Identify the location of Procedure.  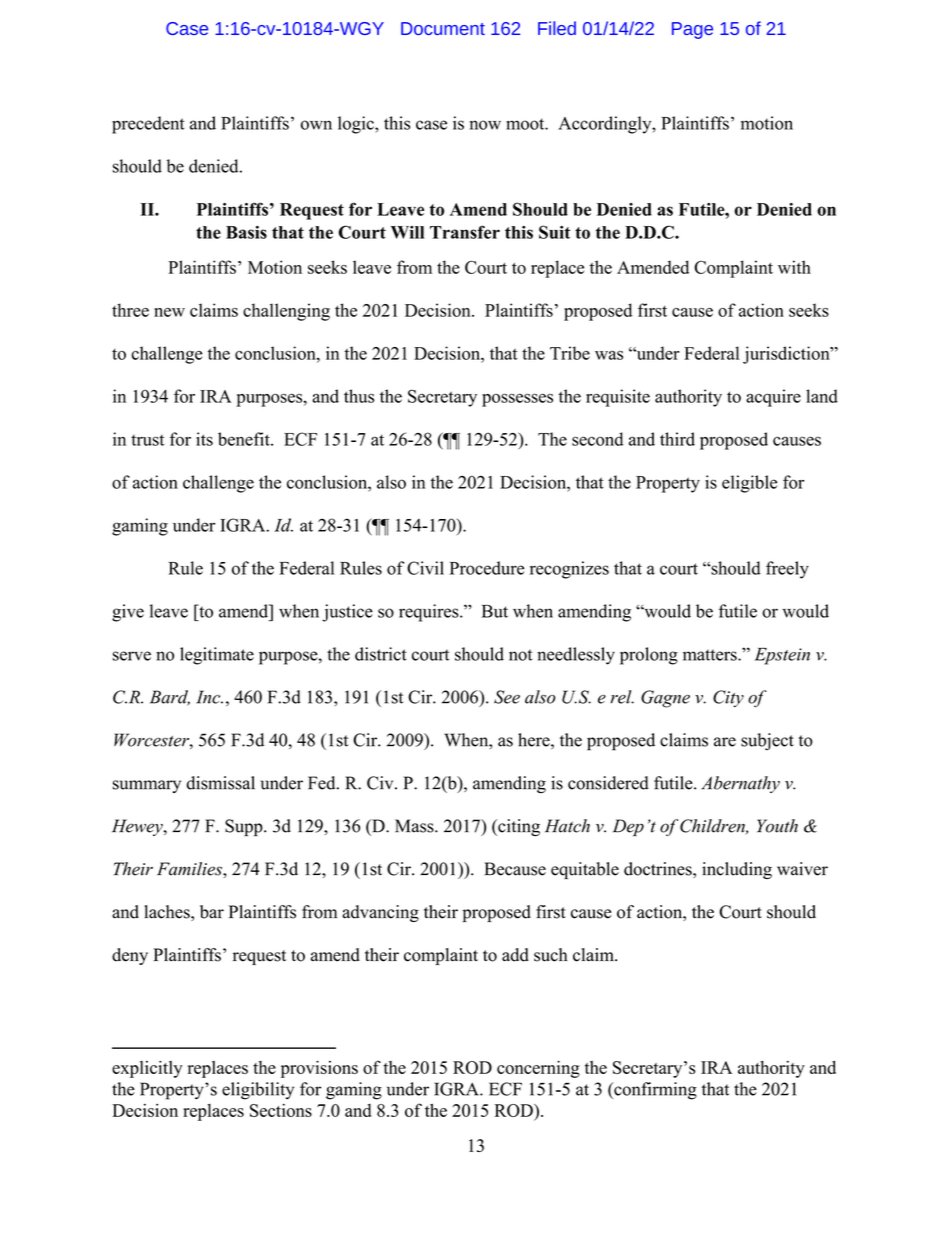
(487, 568).
